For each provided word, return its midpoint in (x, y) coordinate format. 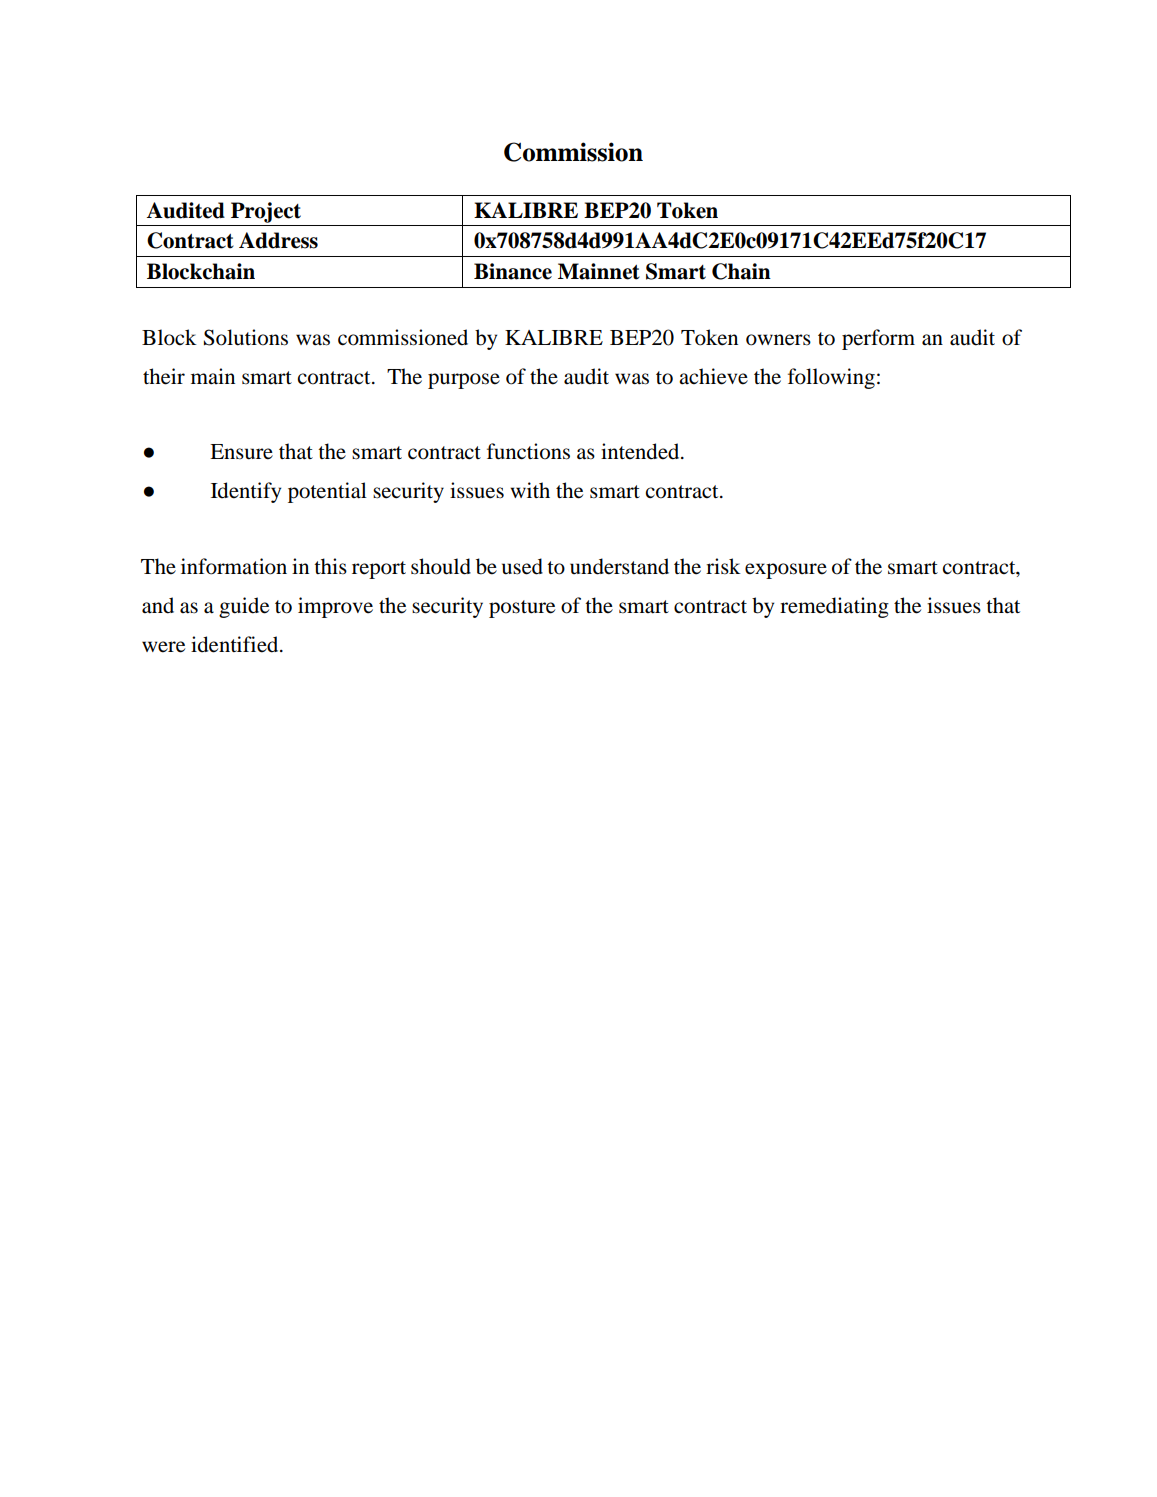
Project (266, 212)
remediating (834, 607)
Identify (246, 492)
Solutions (246, 337)
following (831, 378)
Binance (513, 271)
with (530, 490)
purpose (464, 381)
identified (236, 644)
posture (522, 609)
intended (641, 451)
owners (778, 340)
